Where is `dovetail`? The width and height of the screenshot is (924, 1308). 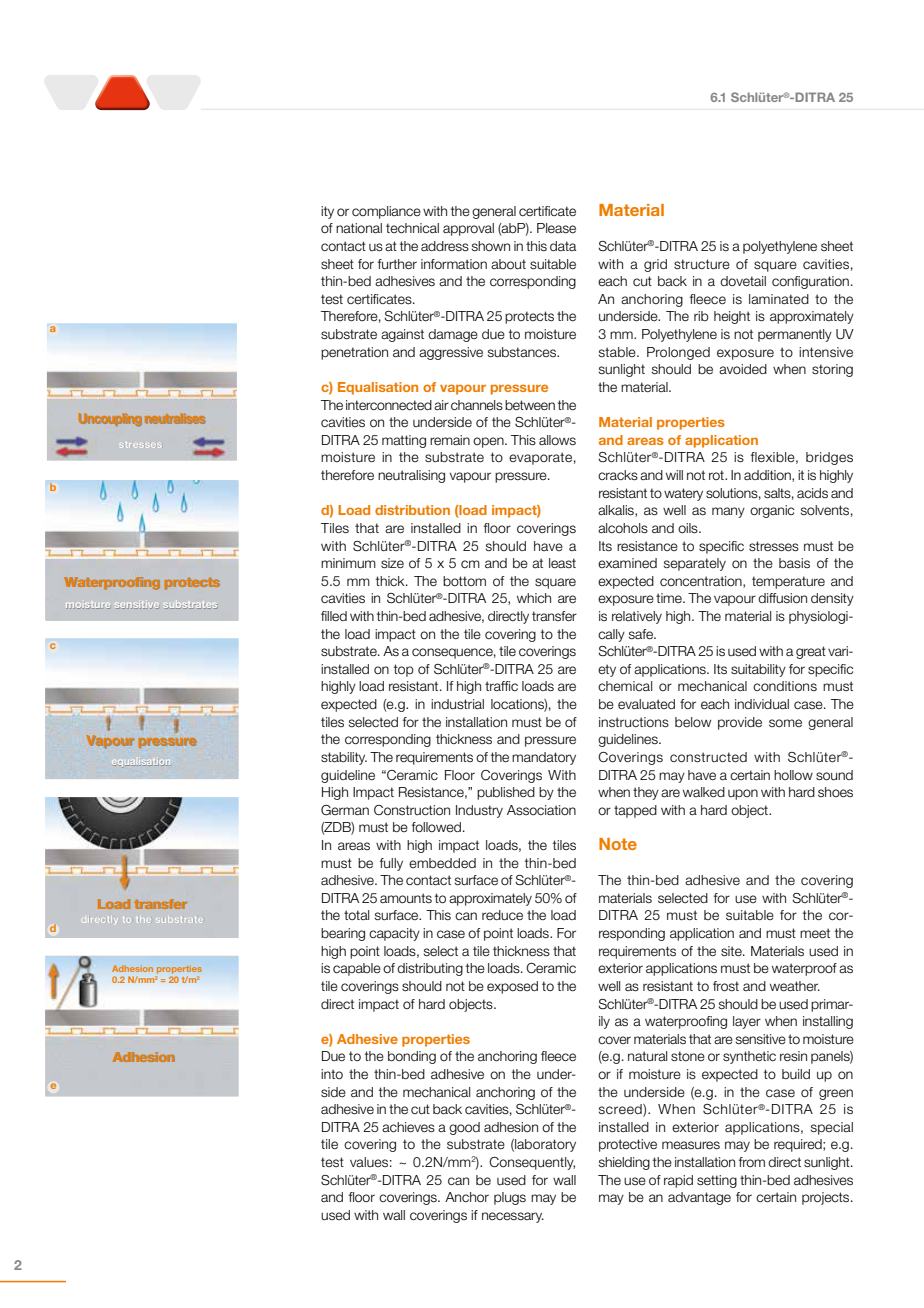
dovetail is located at coordinates (743, 281).
